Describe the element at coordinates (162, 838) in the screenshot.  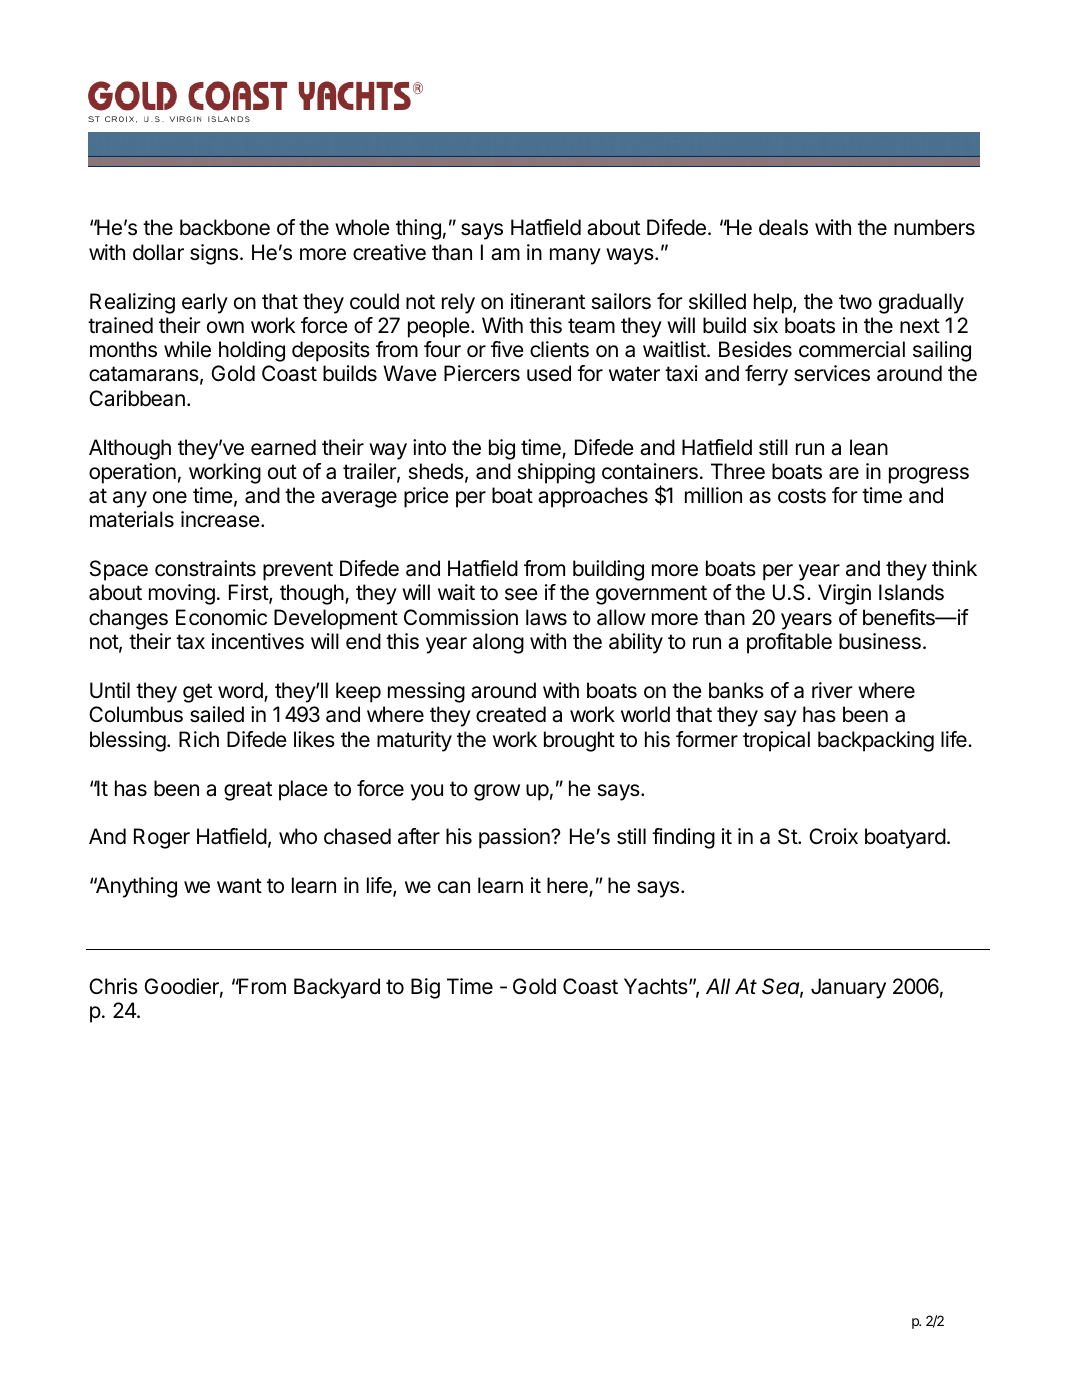
I see `Roger` at that location.
